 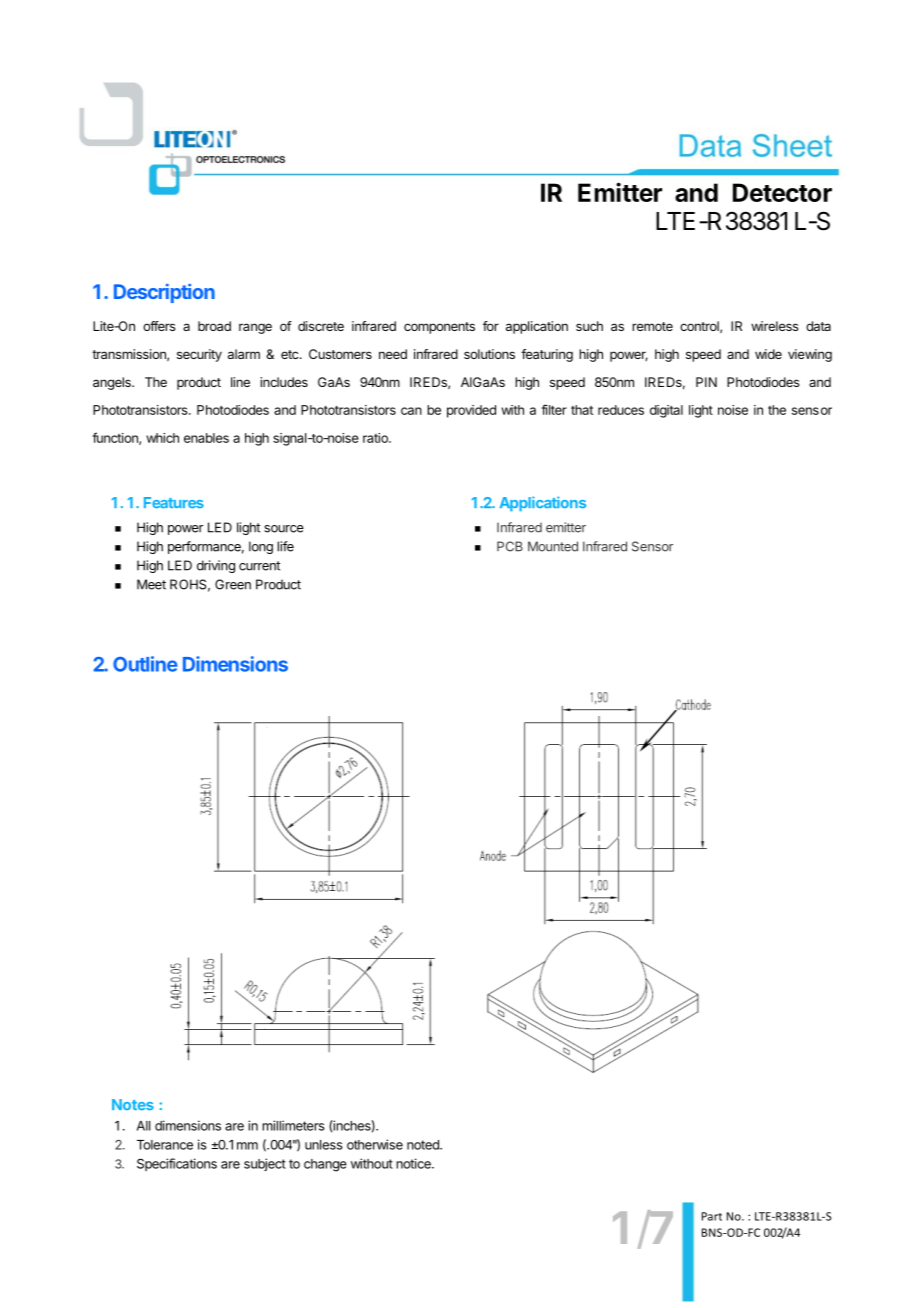 What do you see at coordinates (233, 584) in the page?
I see `Green` at bounding box center [233, 584].
